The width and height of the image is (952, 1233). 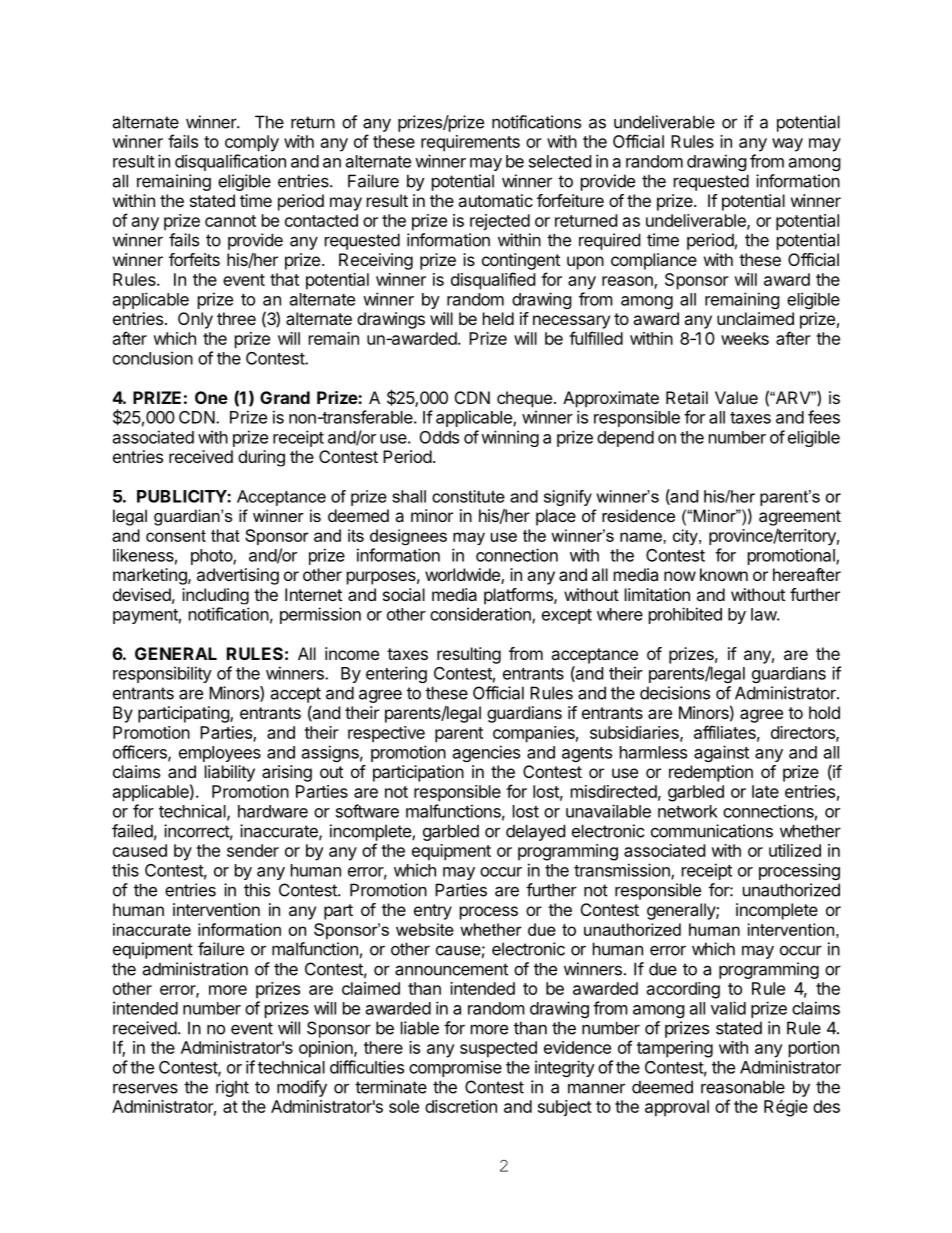 What do you see at coordinates (535, 832) in the image?
I see `delayed` at bounding box center [535, 832].
